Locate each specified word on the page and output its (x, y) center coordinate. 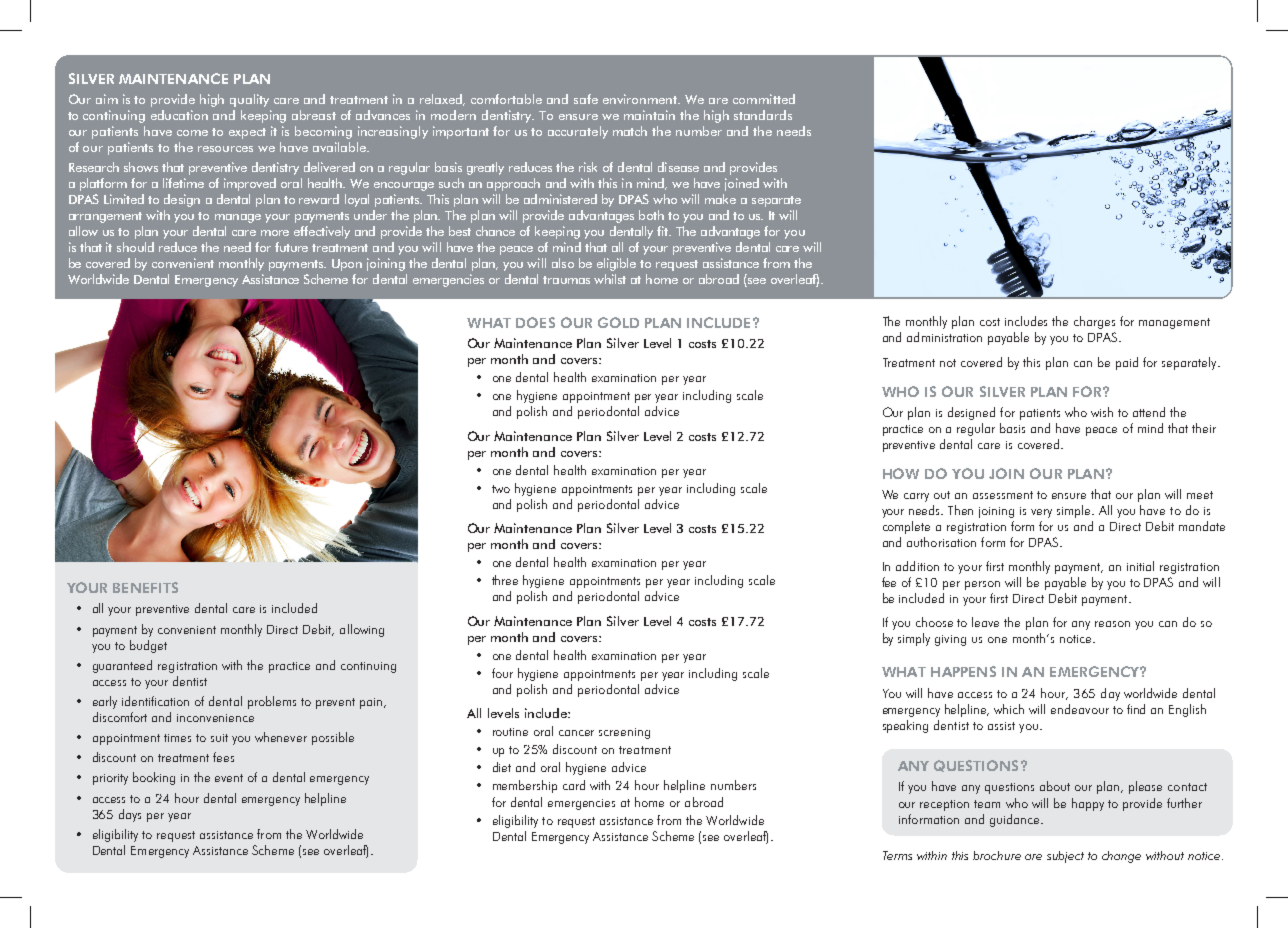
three (505, 580)
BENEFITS (145, 587)
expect (247, 133)
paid (1127, 363)
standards (763, 115)
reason (1112, 624)
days (130, 815)
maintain (649, 115)
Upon (347, 265)
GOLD (618, 322)
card (574, 785)
